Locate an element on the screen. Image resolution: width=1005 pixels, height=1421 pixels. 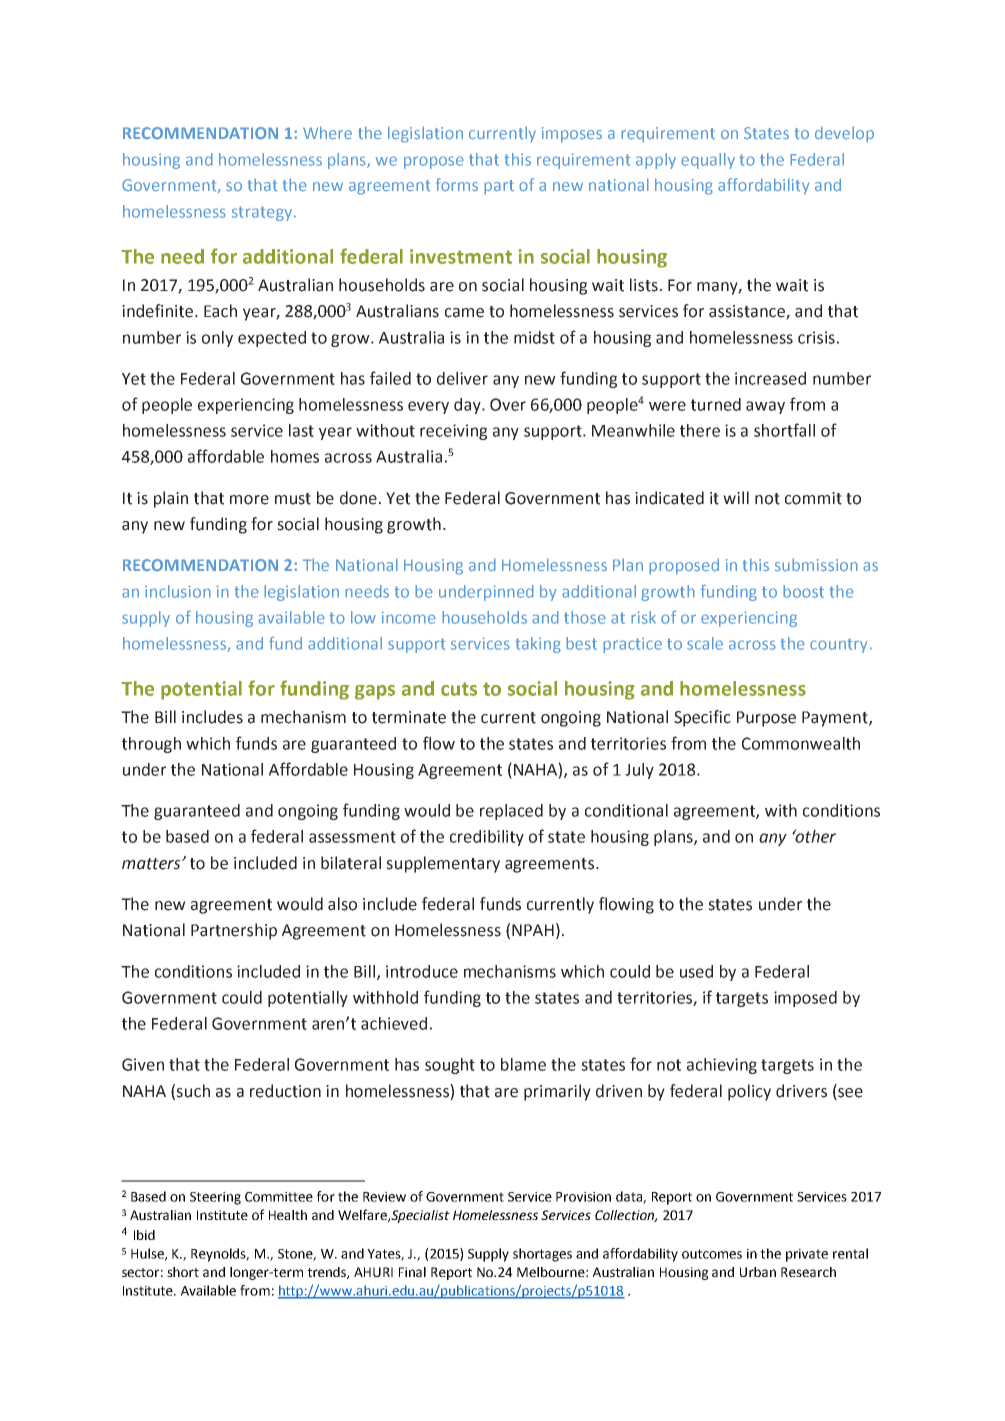
Where is located at coordinates (327, 133).
